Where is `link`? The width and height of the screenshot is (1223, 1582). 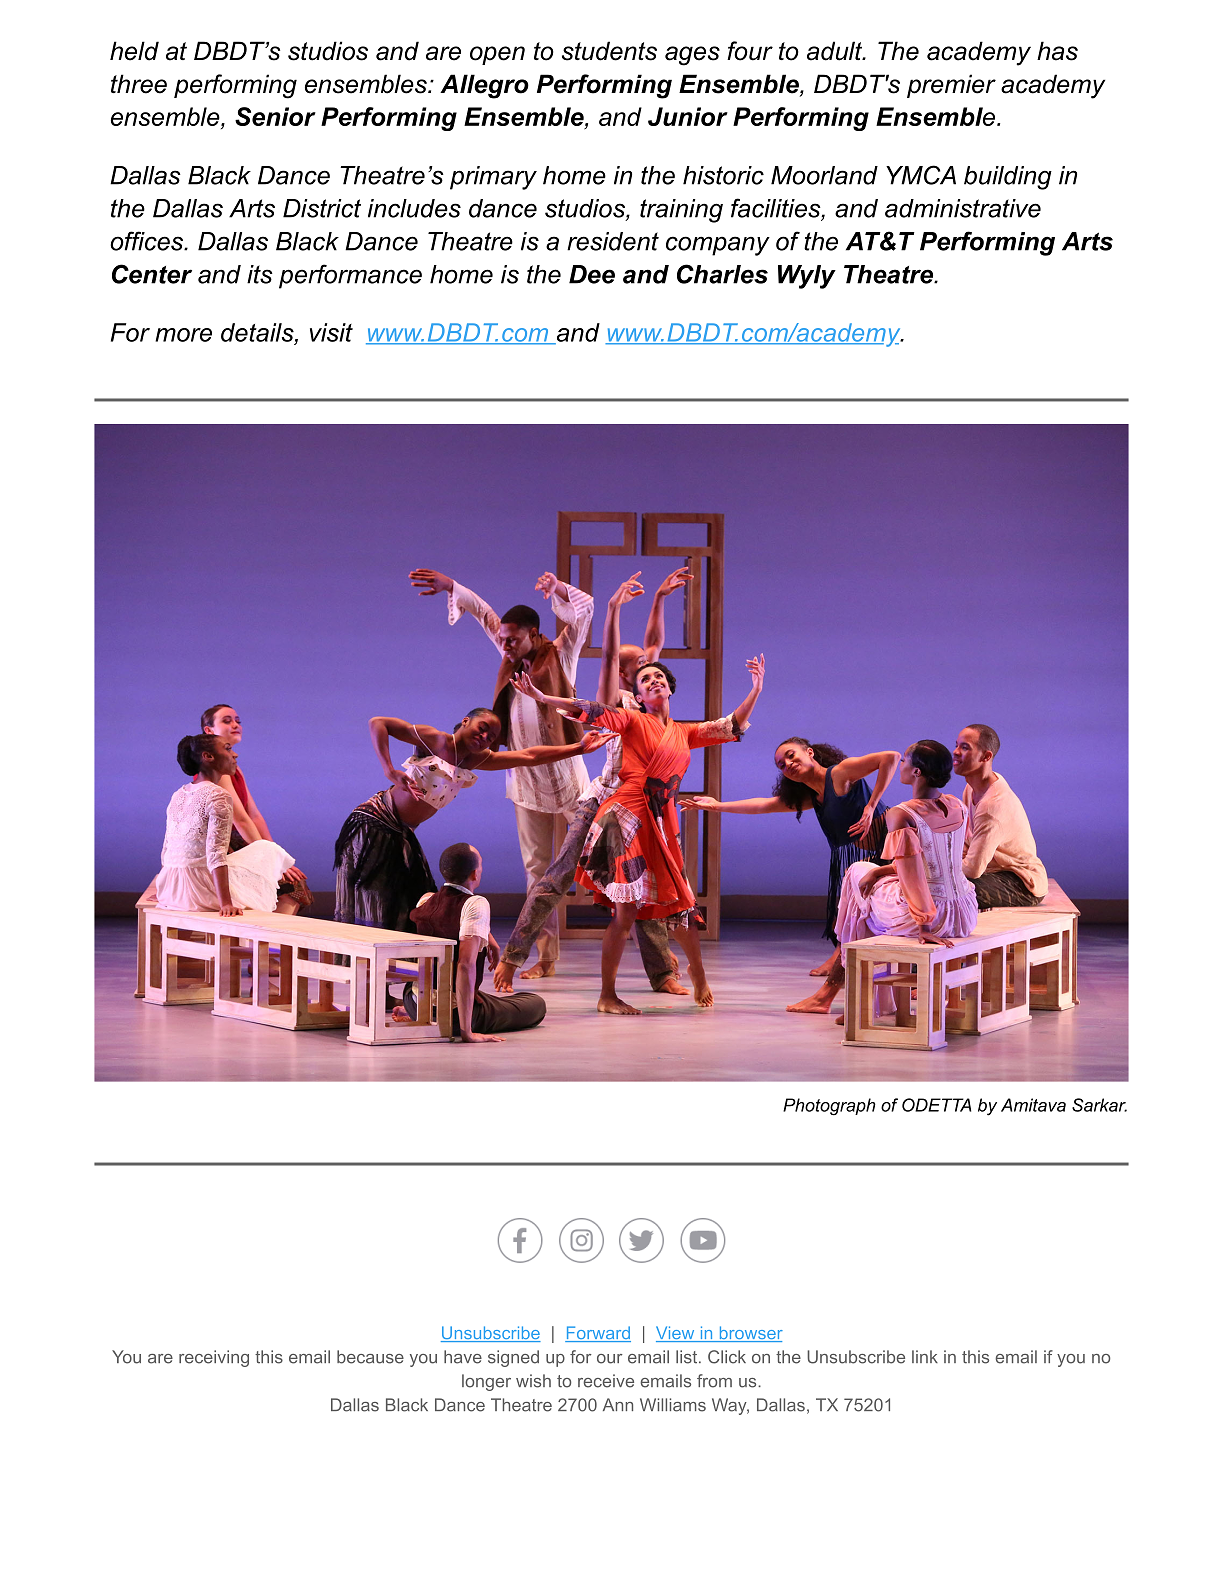 link is located at coordinates (925, 1356).
